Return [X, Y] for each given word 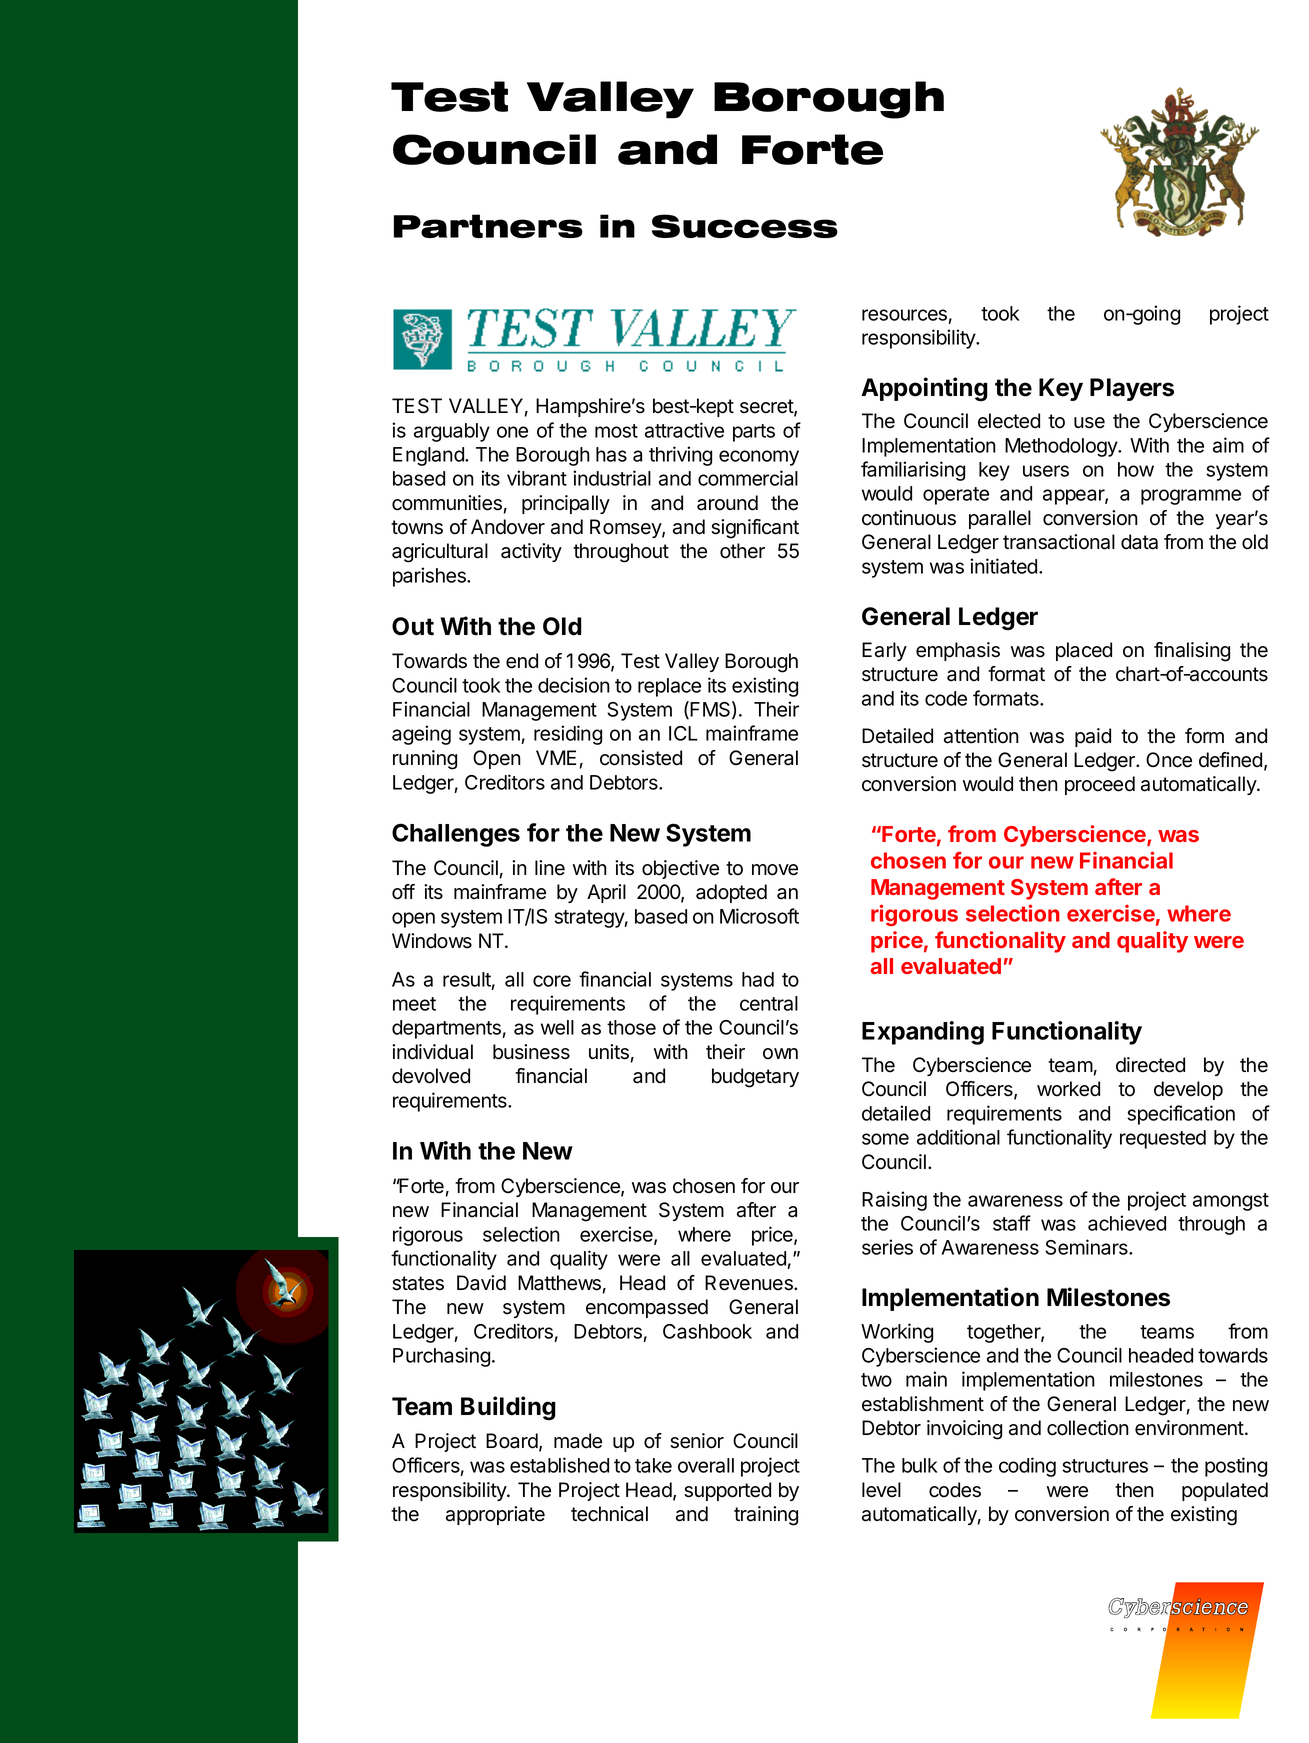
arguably [452, 432]
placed [1084, 651]
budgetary [755, 1078]
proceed [1100, 785]
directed [1150, 1065]
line [550, 868]
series [887, 1247]
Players [1132, 389]
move [775, 870]
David [481, 1283]
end [522, 661]
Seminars [1087, 1247]
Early [884, 651]
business [531, 1052]
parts [754, 433]
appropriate [495, 1515]
